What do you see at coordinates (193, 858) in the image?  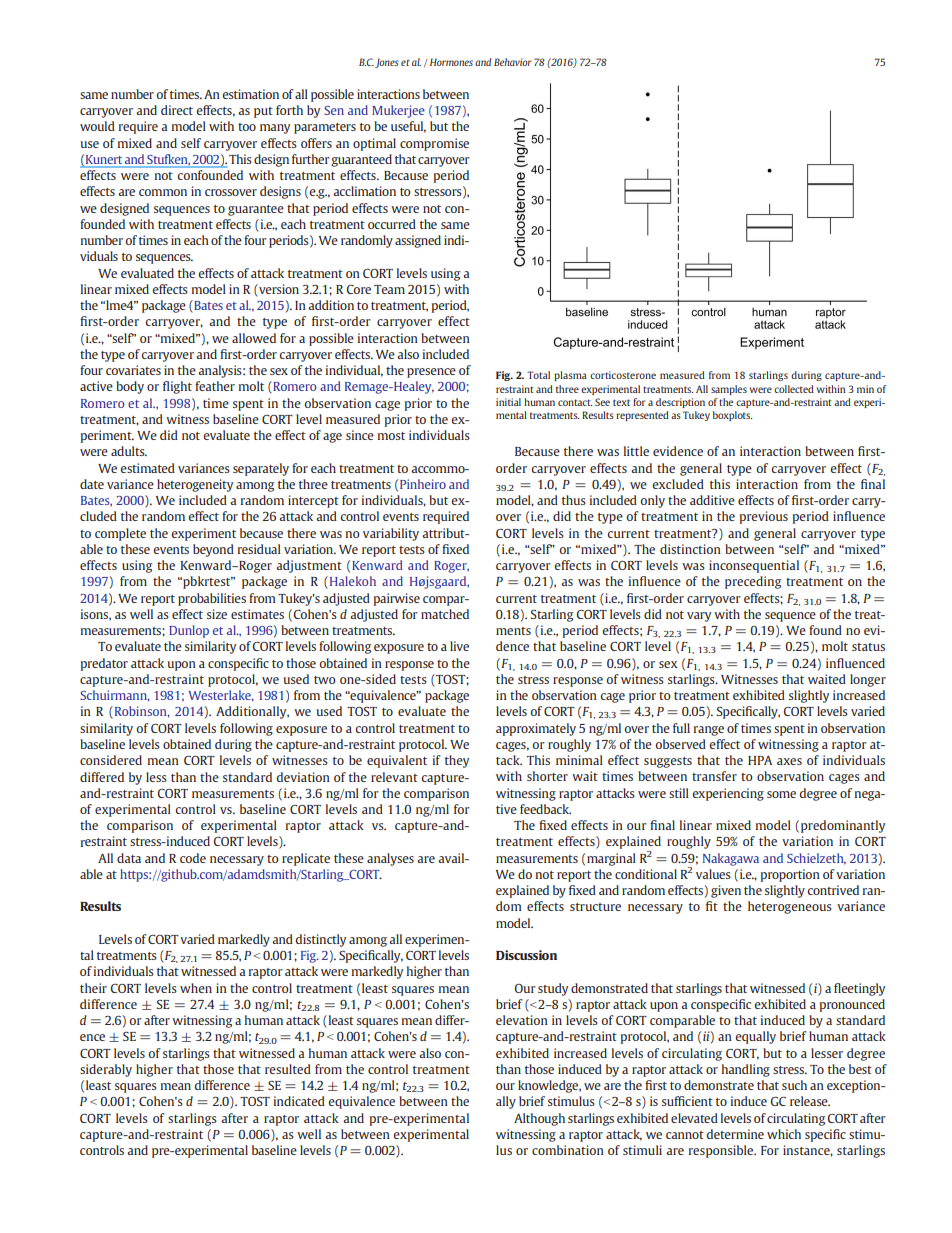 I see `code` at bounding box center [193, 858].
